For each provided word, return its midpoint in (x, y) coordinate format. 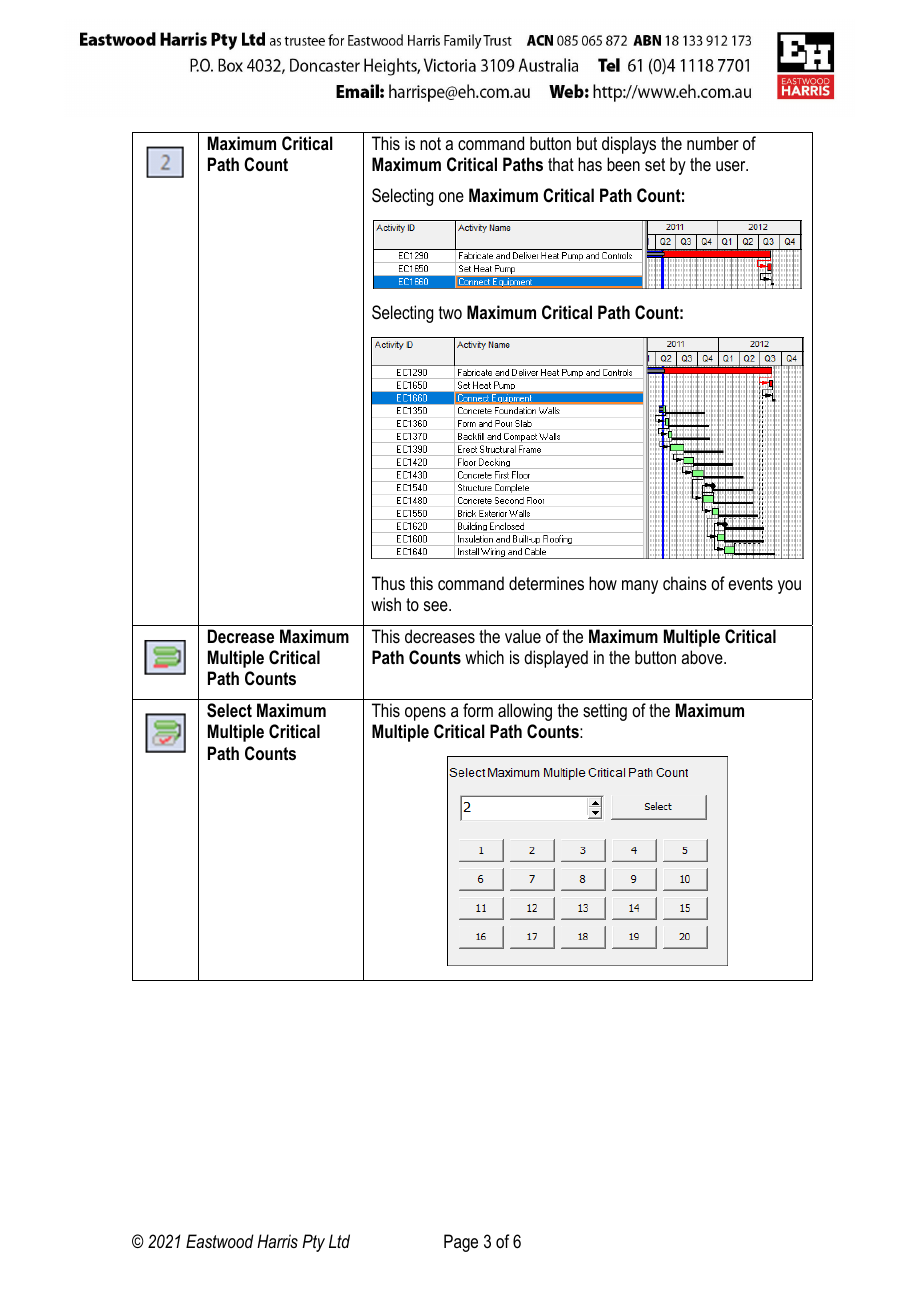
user (732, 166)
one (451, 197)
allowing (525, 712)
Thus (388, 583)
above (703, 657)
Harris (277, 1241)
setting (605, 712)
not (430, 144)
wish (386, 604)
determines (546, 583)
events (750, 583)
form (478, 710)
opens (425, 714)
